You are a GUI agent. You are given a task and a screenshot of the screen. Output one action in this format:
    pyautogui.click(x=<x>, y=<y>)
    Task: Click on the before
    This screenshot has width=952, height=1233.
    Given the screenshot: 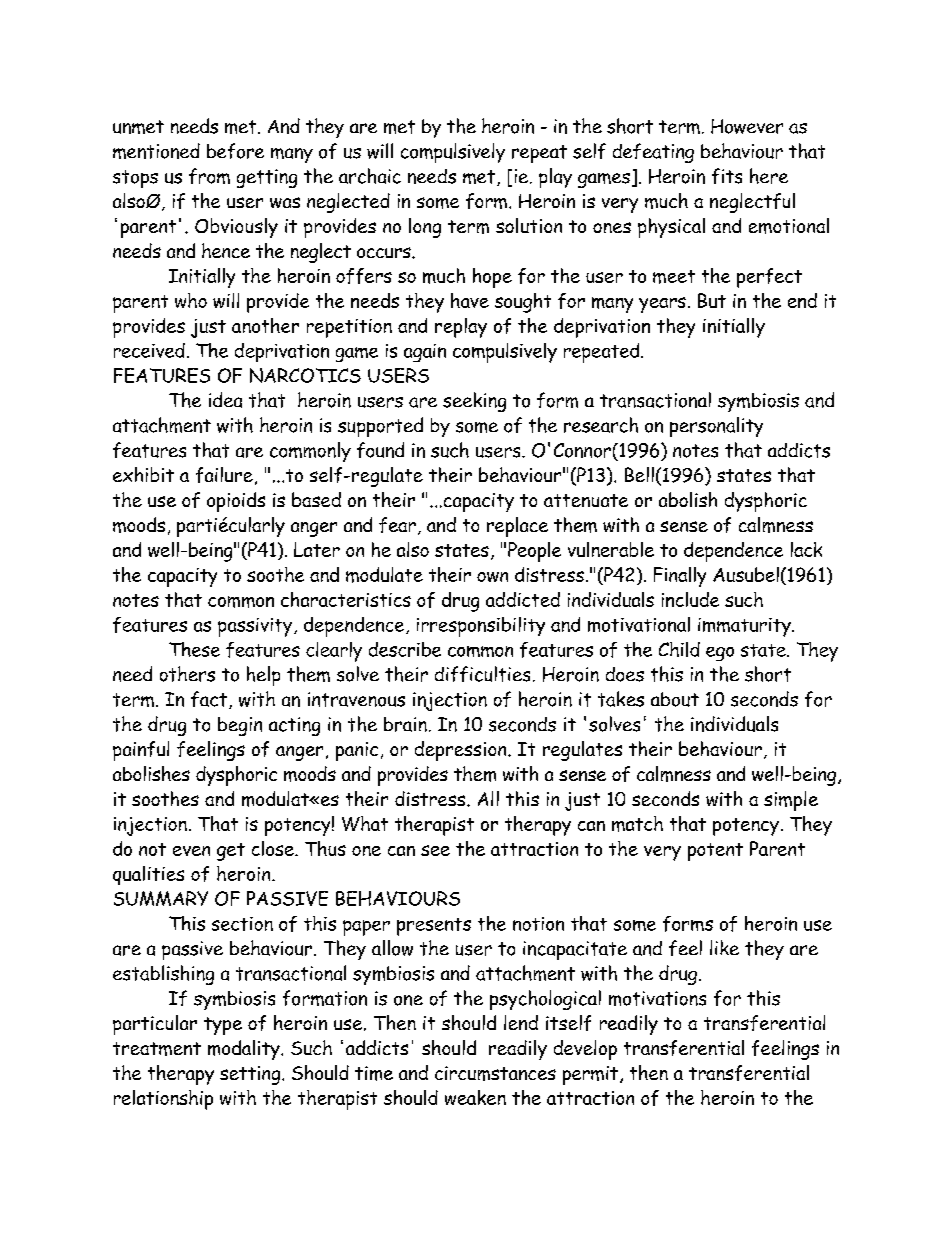 What is the action you would take?
    pyautogui.click(x=235, y=151)
